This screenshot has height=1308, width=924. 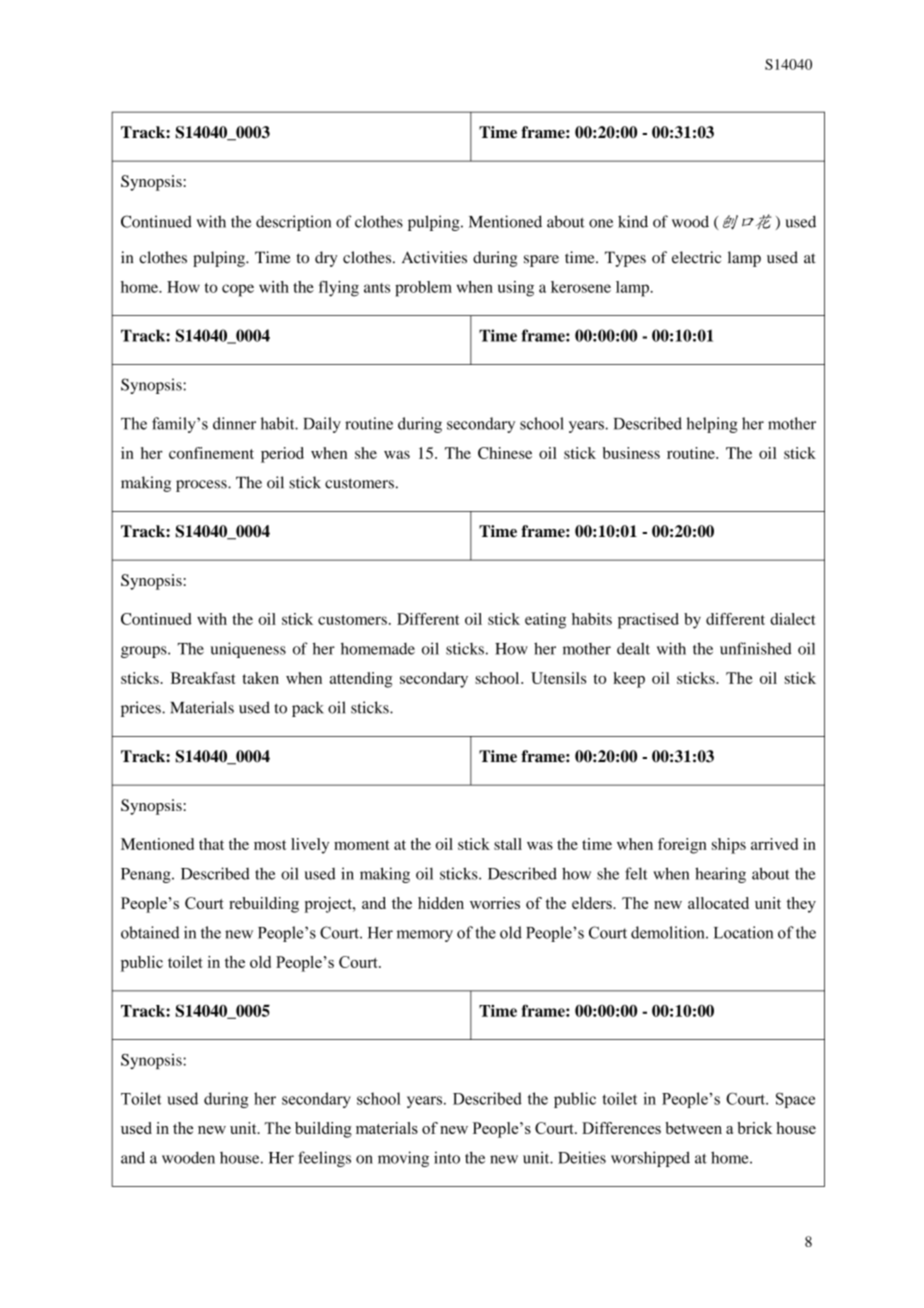 I want to click on electric, so click(x=696, y=257).
